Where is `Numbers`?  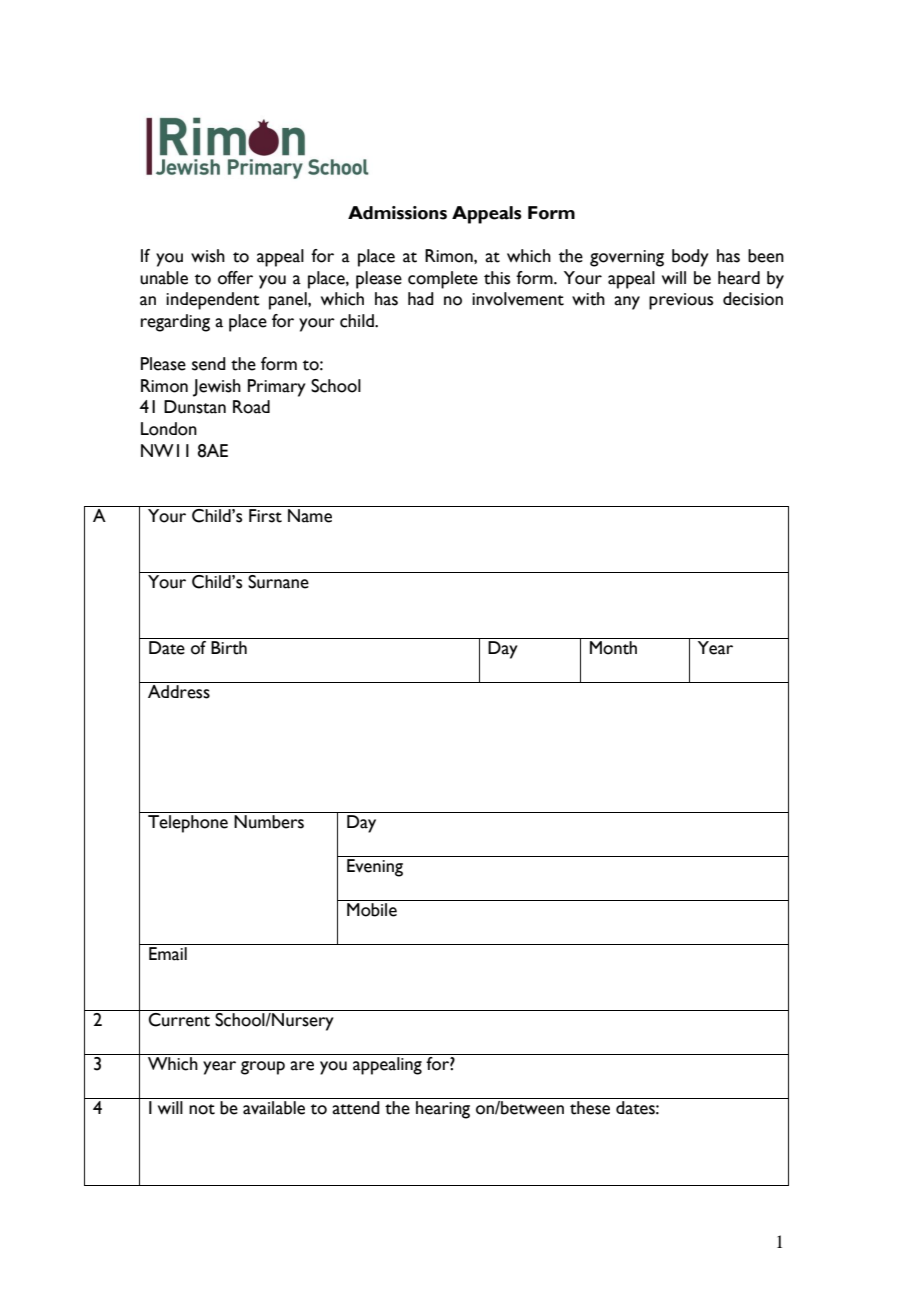
Numbers is located at coordinates (269, 822).
